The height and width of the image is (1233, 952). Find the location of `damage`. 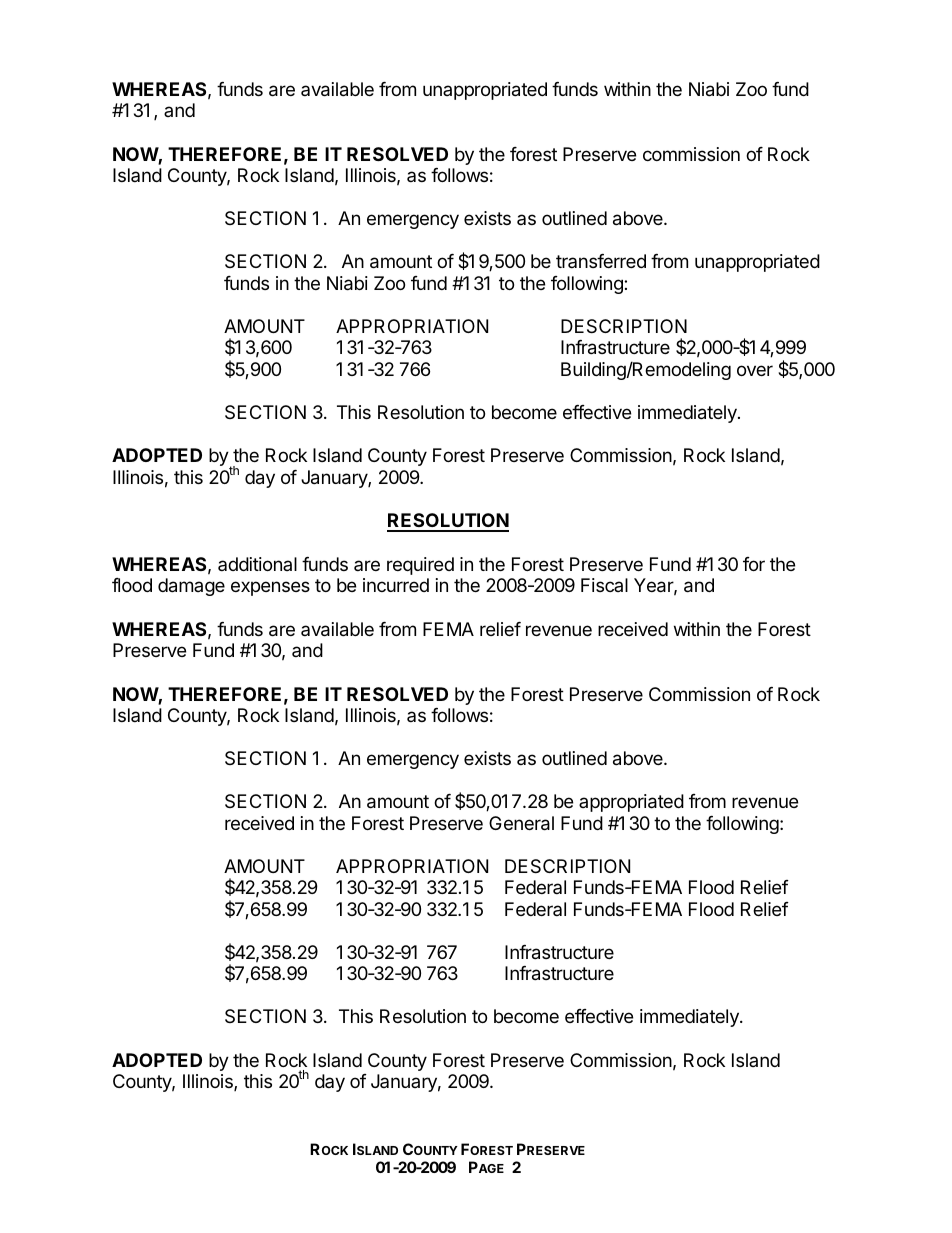

damage is located at coordinates (191, 587).
